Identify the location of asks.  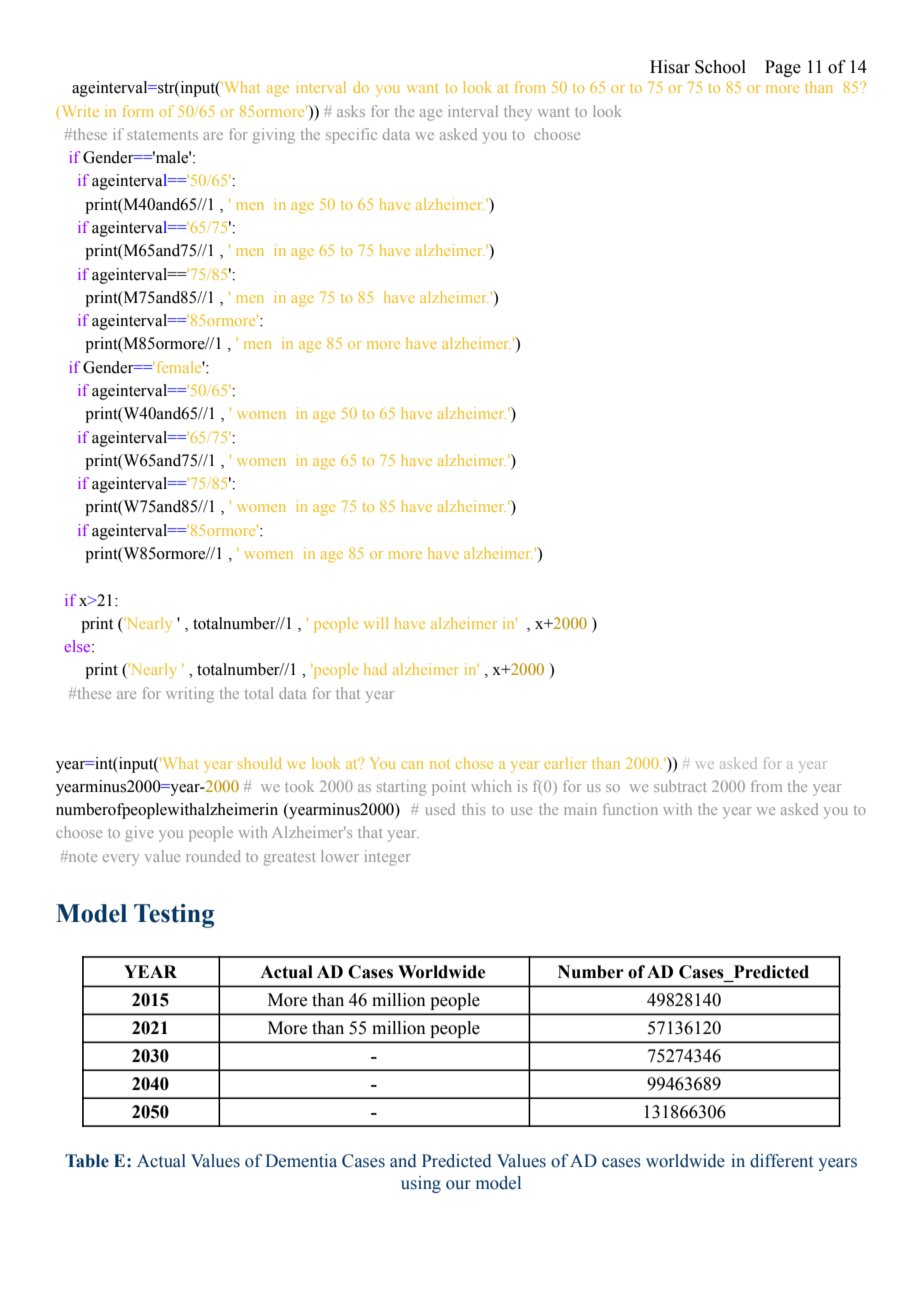
(351, 111).
